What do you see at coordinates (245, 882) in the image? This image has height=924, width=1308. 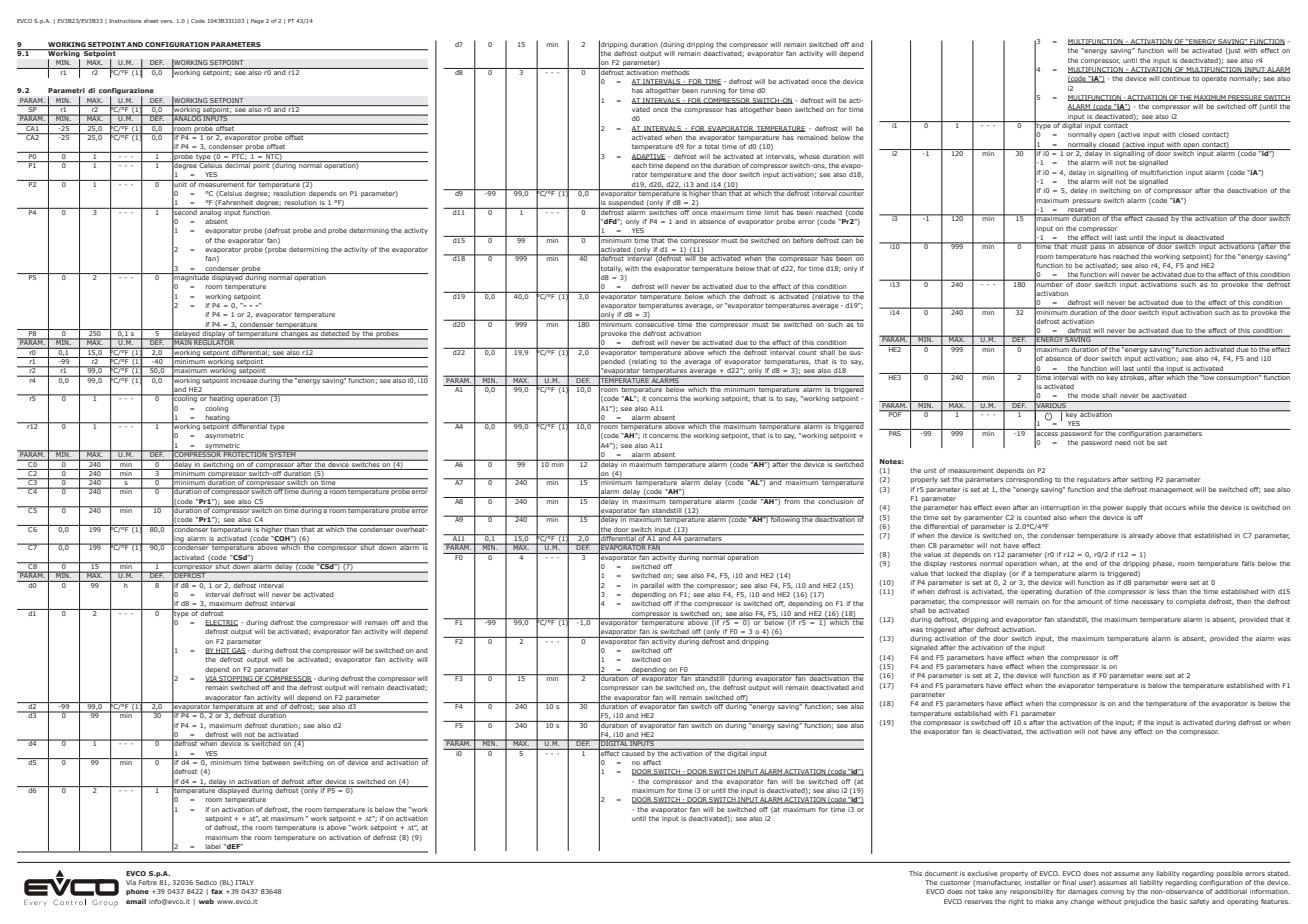 I see `ITALY` at bounding box center [245, 882].
